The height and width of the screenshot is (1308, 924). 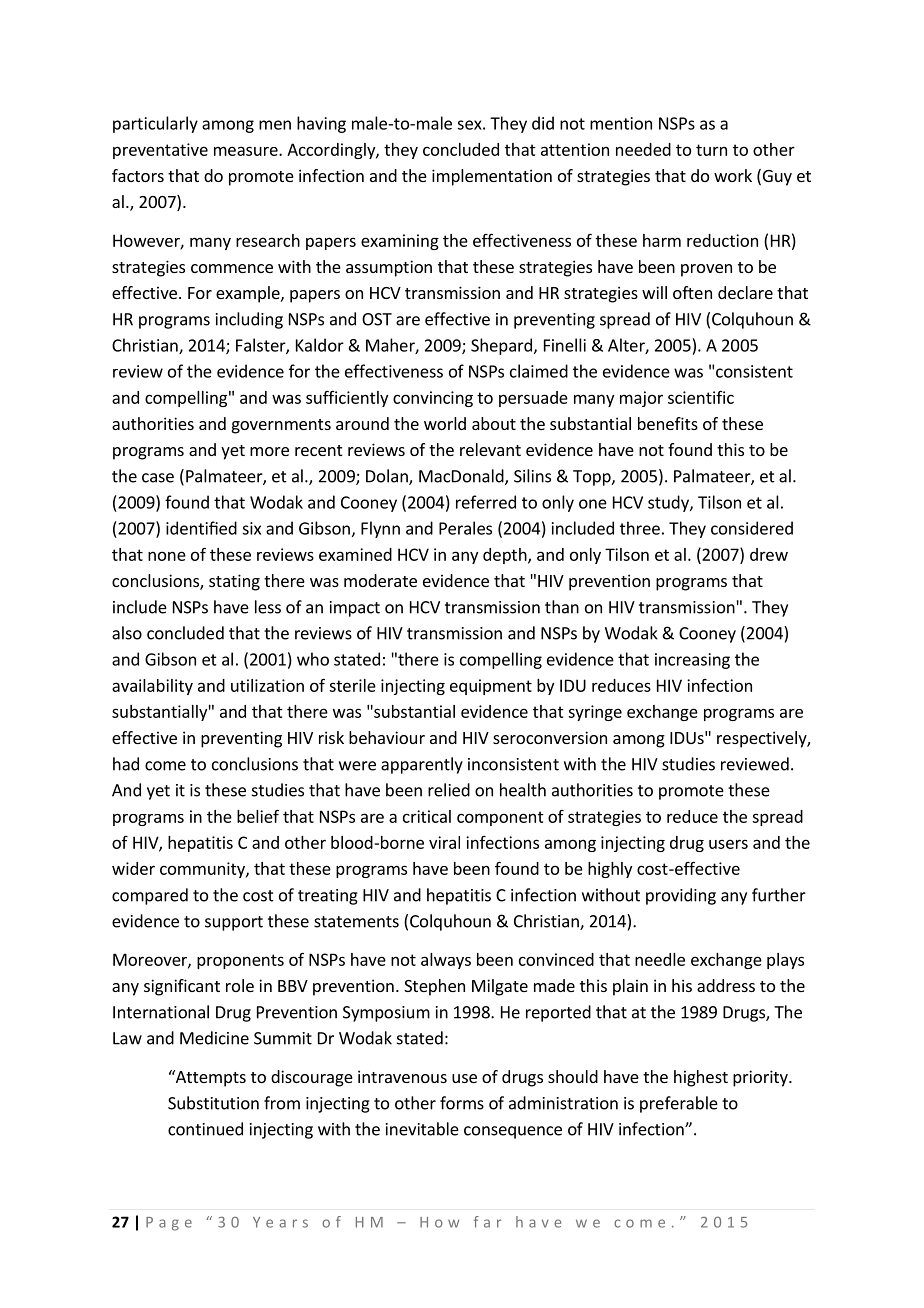 I want to click on measure, so click(x=247, y=151).
